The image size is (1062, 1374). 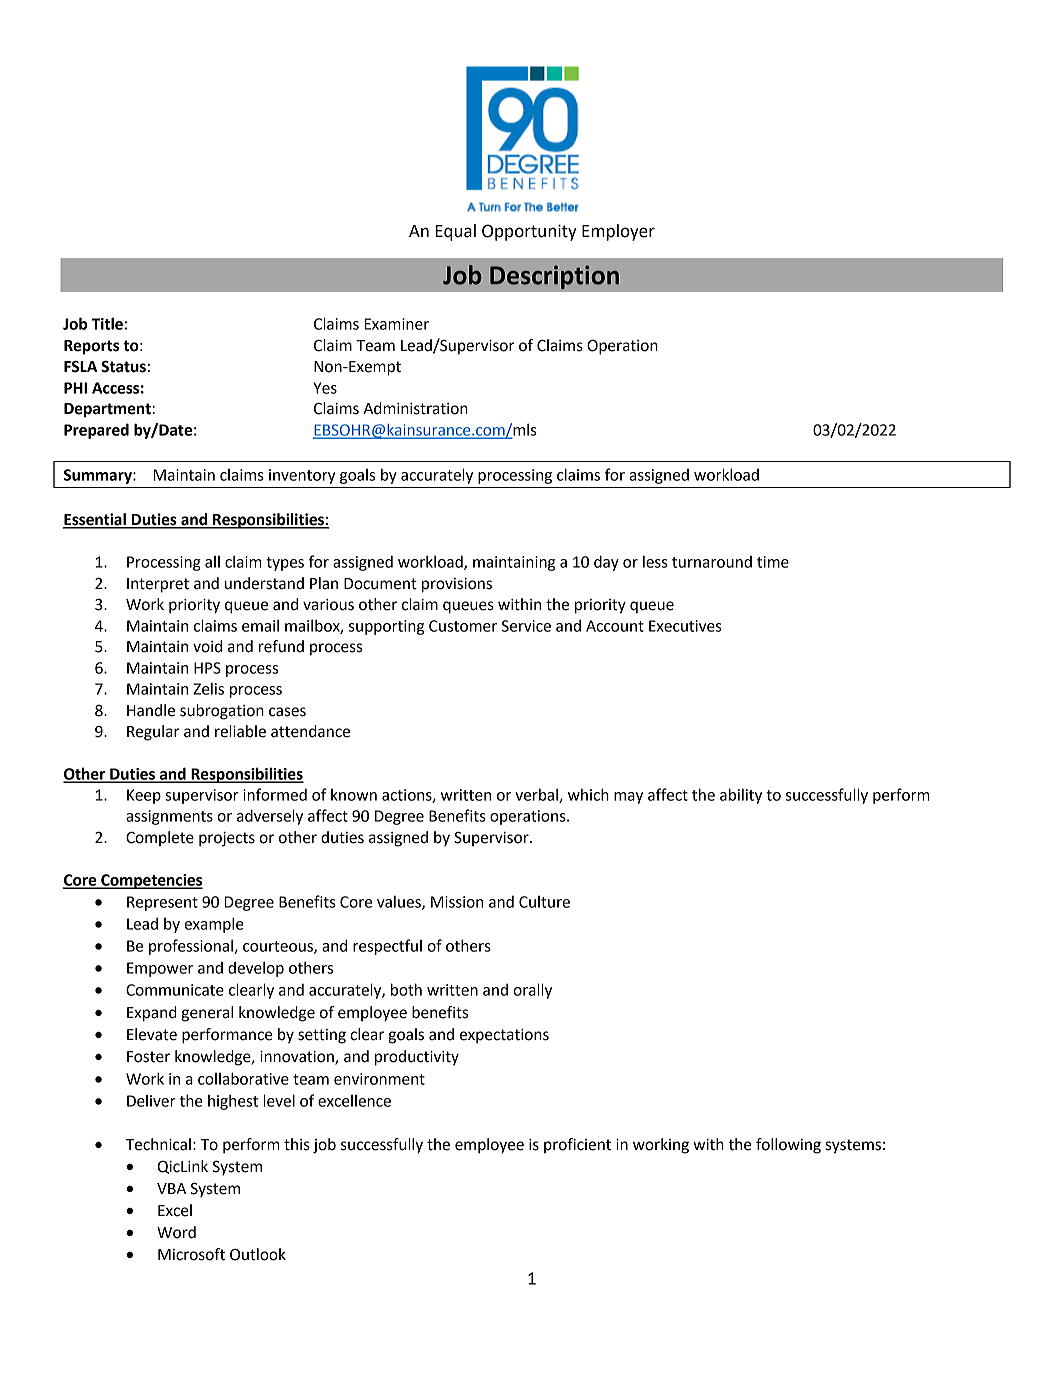 I want to click on Communicate, so click(x=175, y=990).
